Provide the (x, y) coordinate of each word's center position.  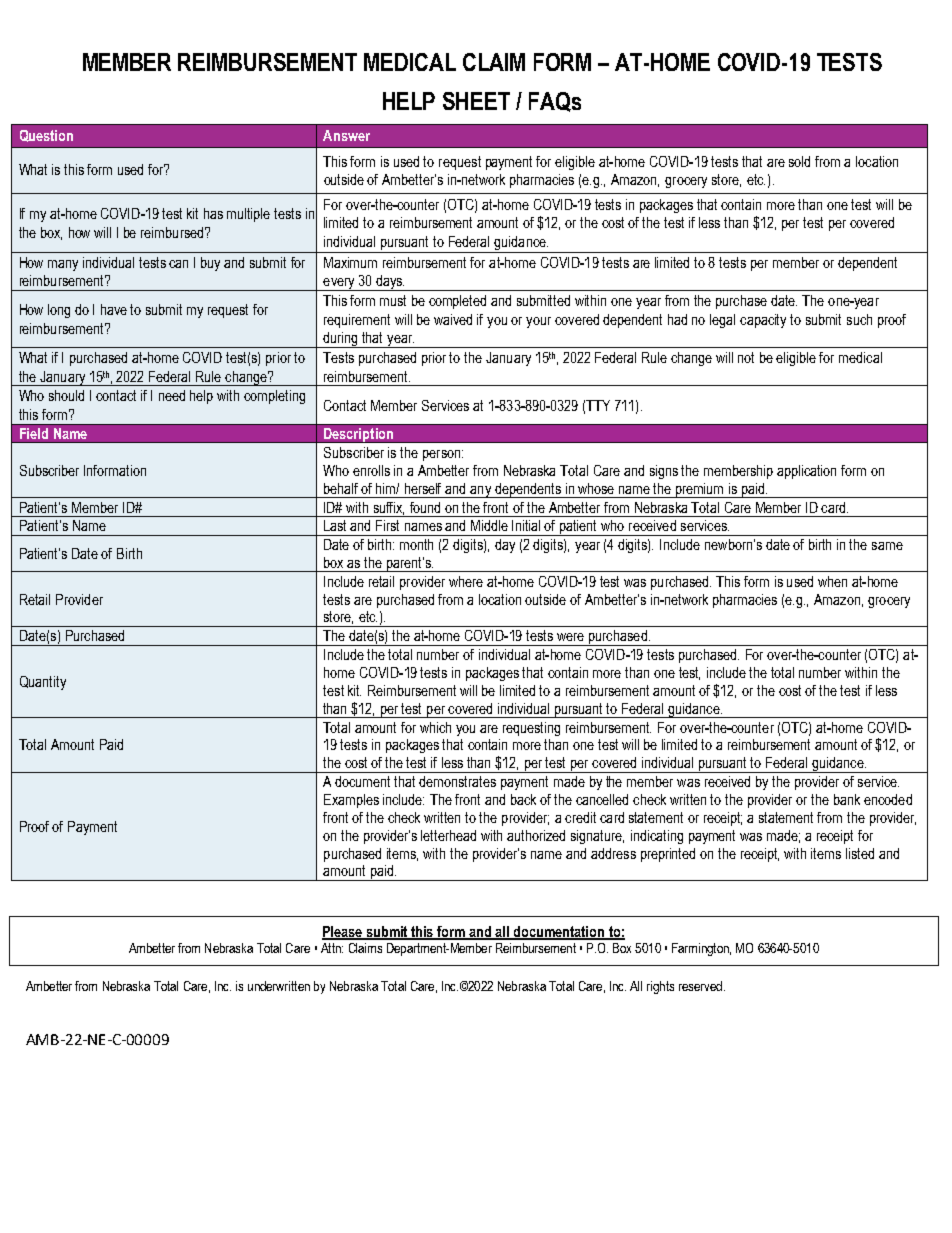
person (443, 455)
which (435, 727)
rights (660, 987)
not (746, 357)
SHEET (476, 101)
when (832, 581)
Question (46, 136)
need (172, 395)
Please (343, 933)
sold (799, 161)
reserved (700, 986)
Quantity (43, 683)
